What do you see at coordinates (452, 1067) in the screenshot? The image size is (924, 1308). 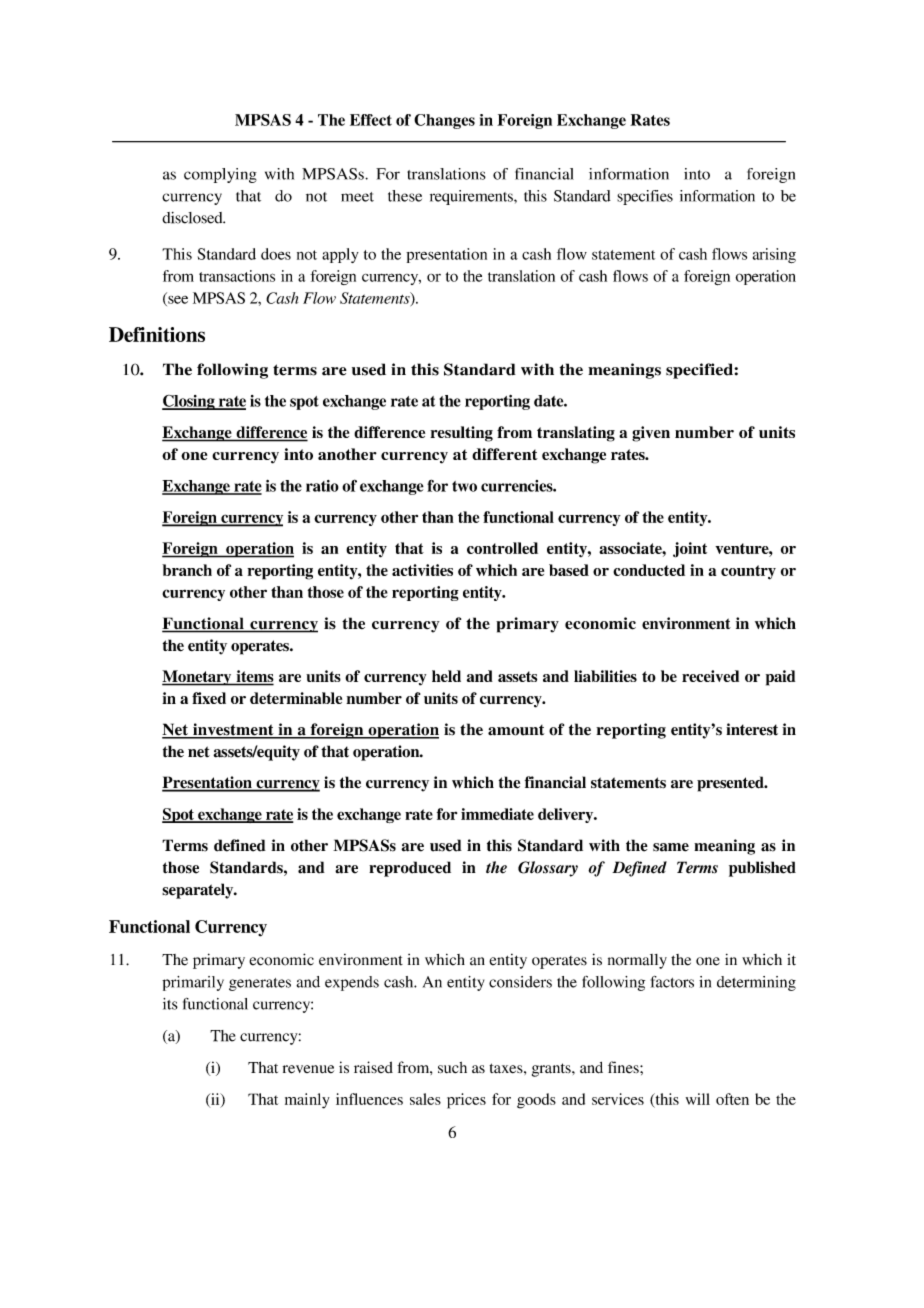 I see `such` at bounding box center [452, 1067].
